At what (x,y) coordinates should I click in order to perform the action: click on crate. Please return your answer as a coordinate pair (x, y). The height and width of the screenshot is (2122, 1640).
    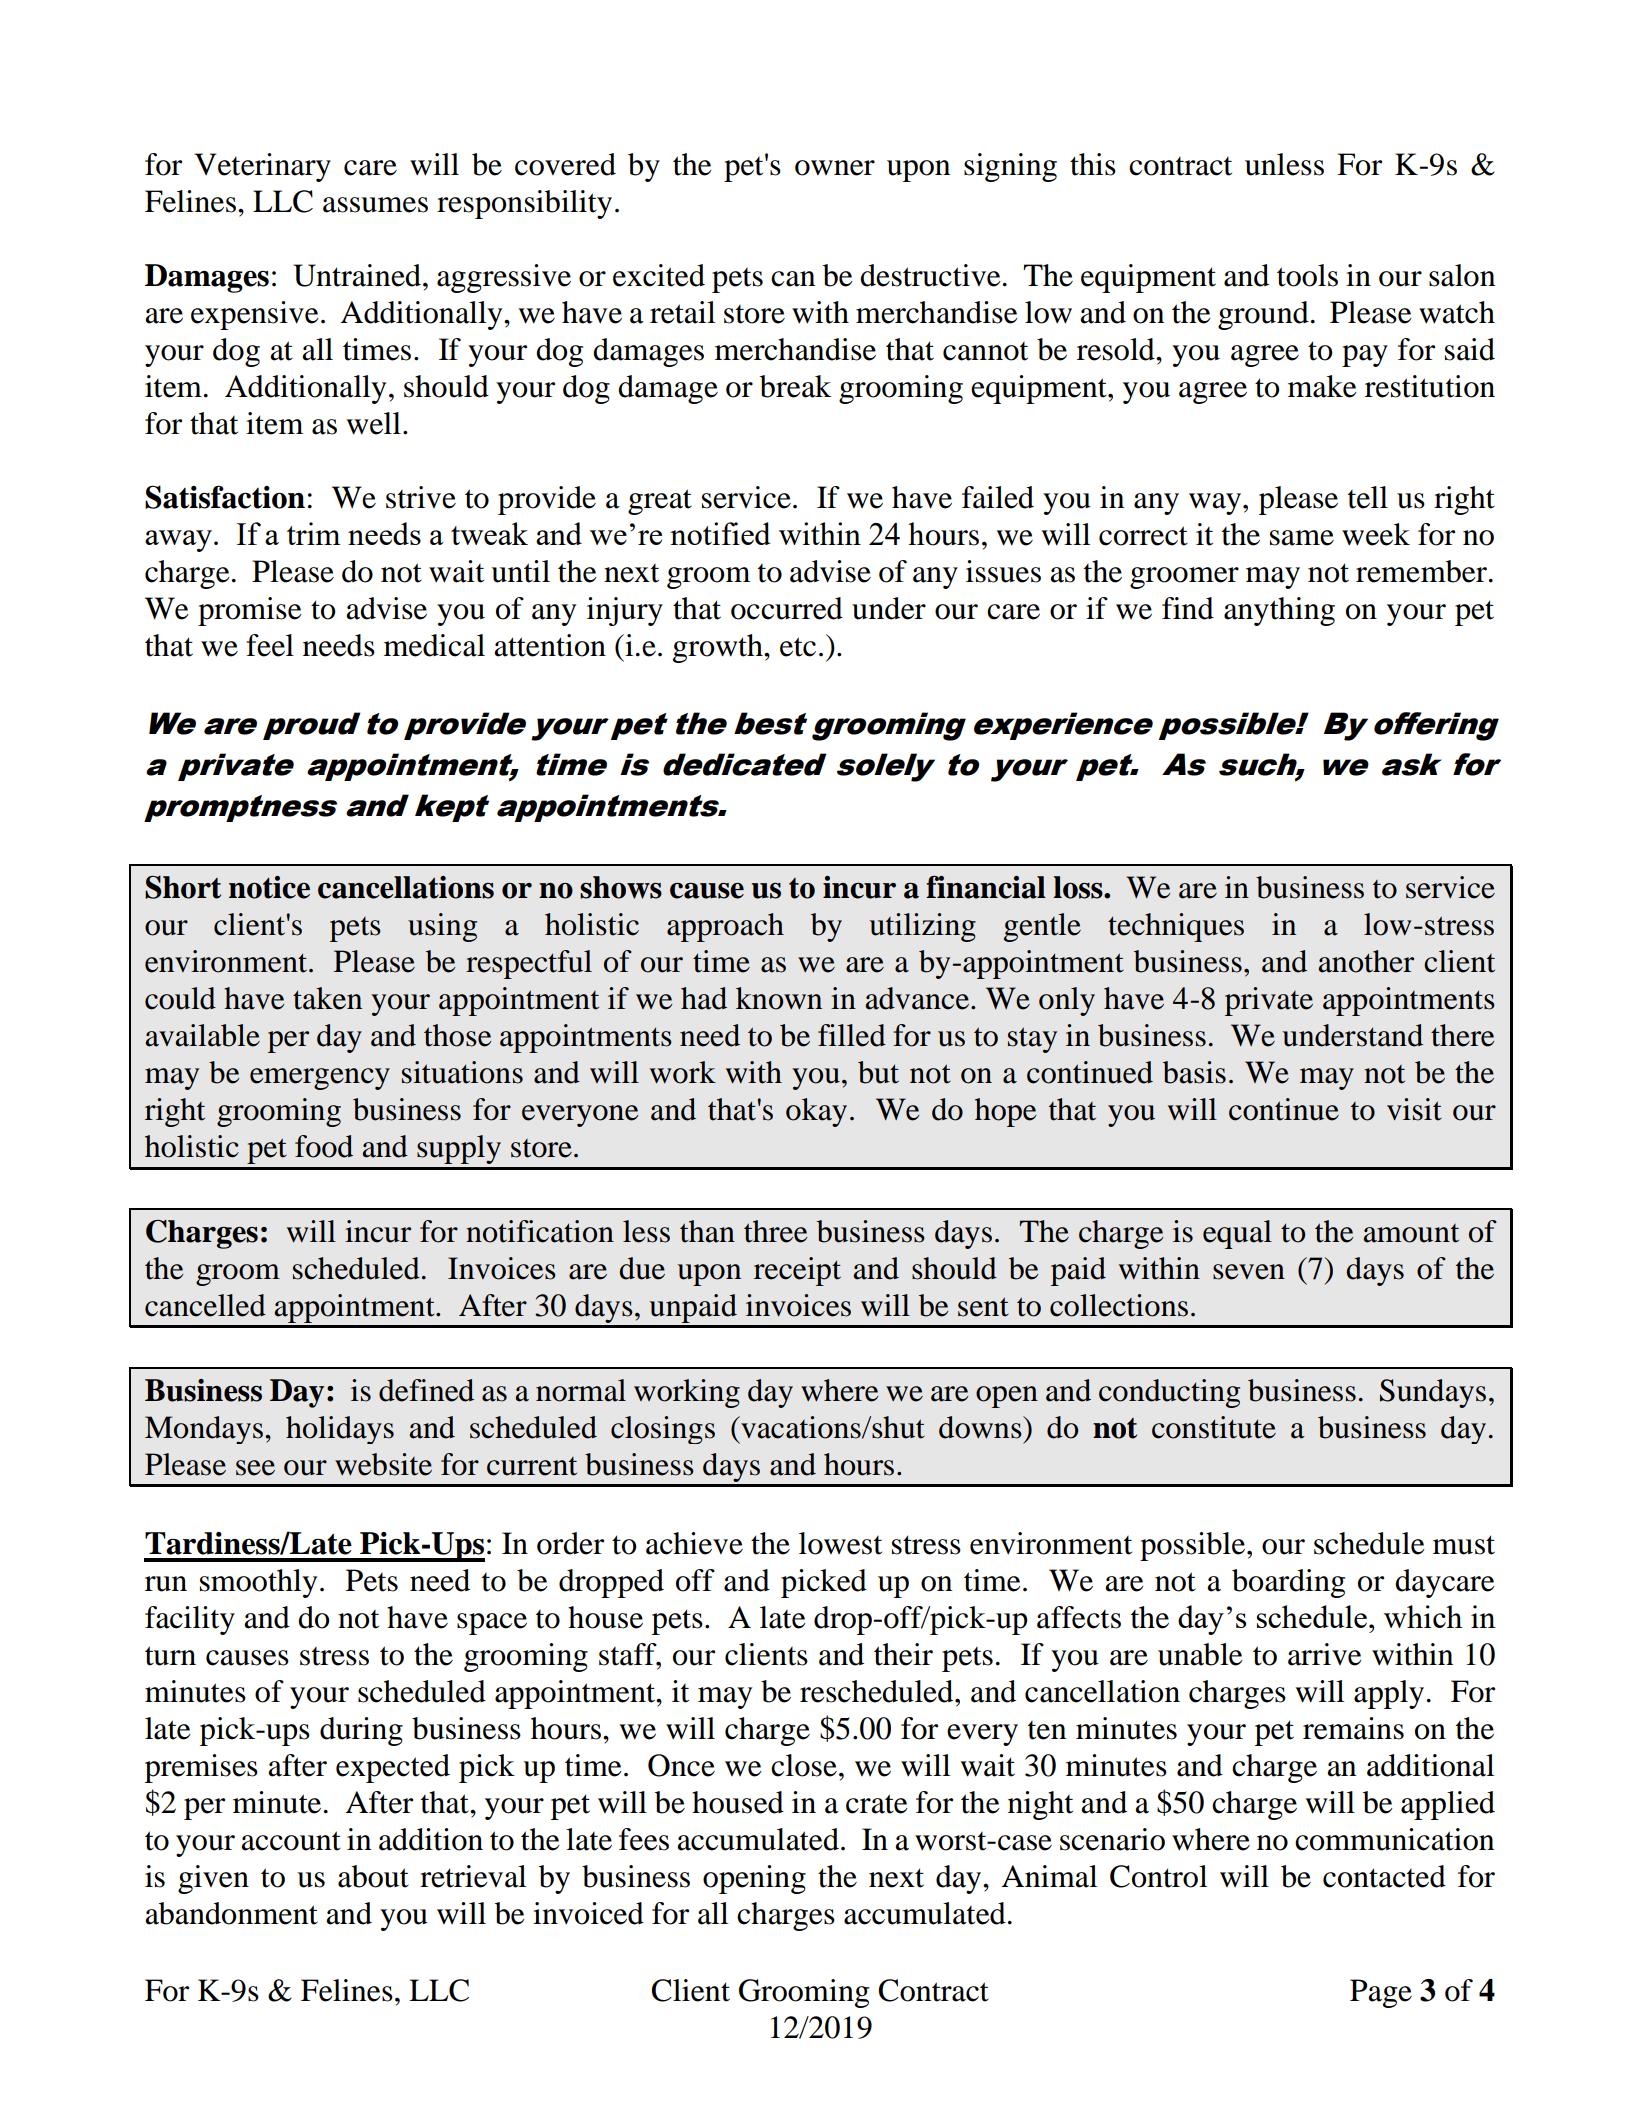
    Looking at the image, I should click on (877, 1804).
